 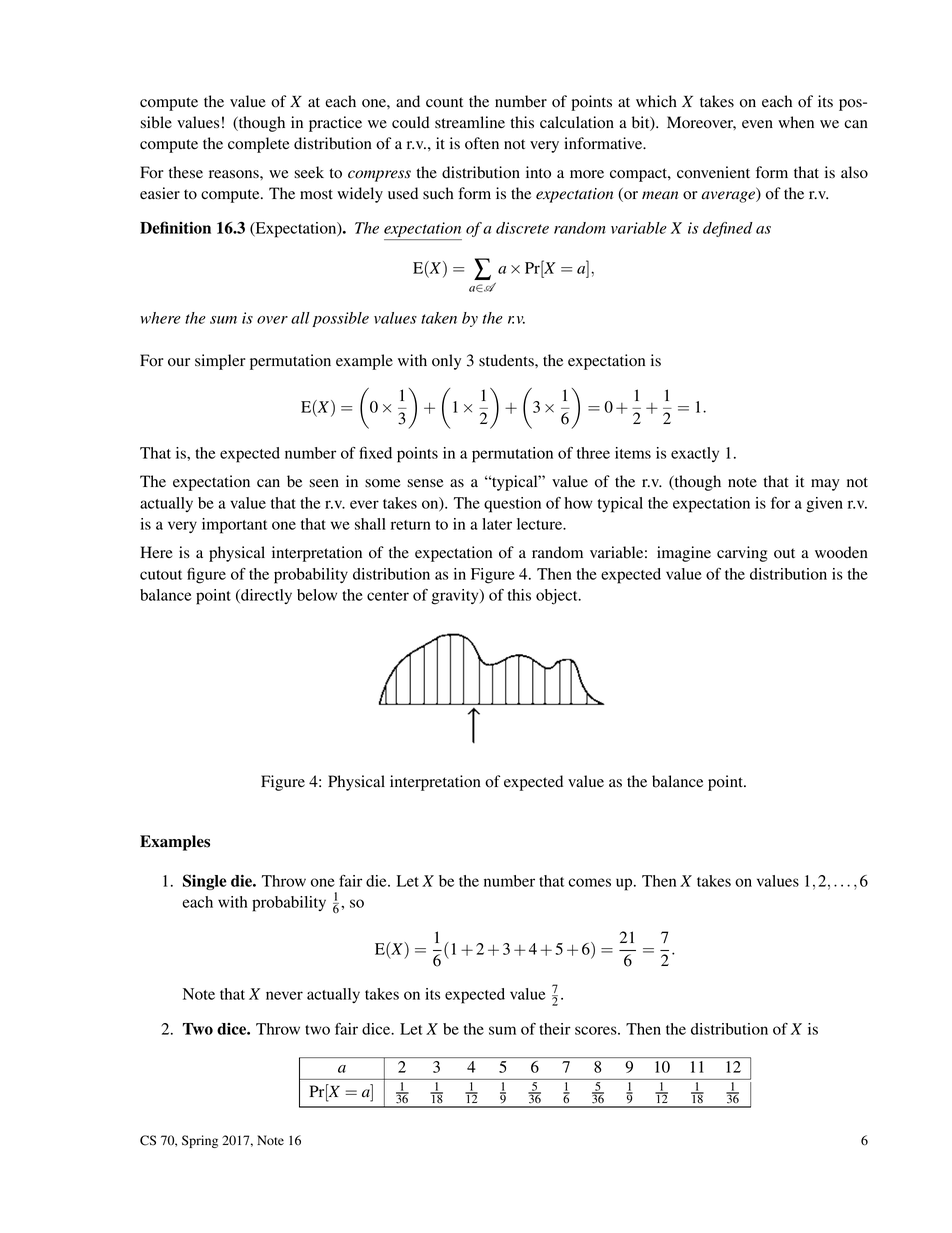 What do you see at coordinates (200, 1141) in the page?
I see `Spring` at bounding box center [200, 1141].
